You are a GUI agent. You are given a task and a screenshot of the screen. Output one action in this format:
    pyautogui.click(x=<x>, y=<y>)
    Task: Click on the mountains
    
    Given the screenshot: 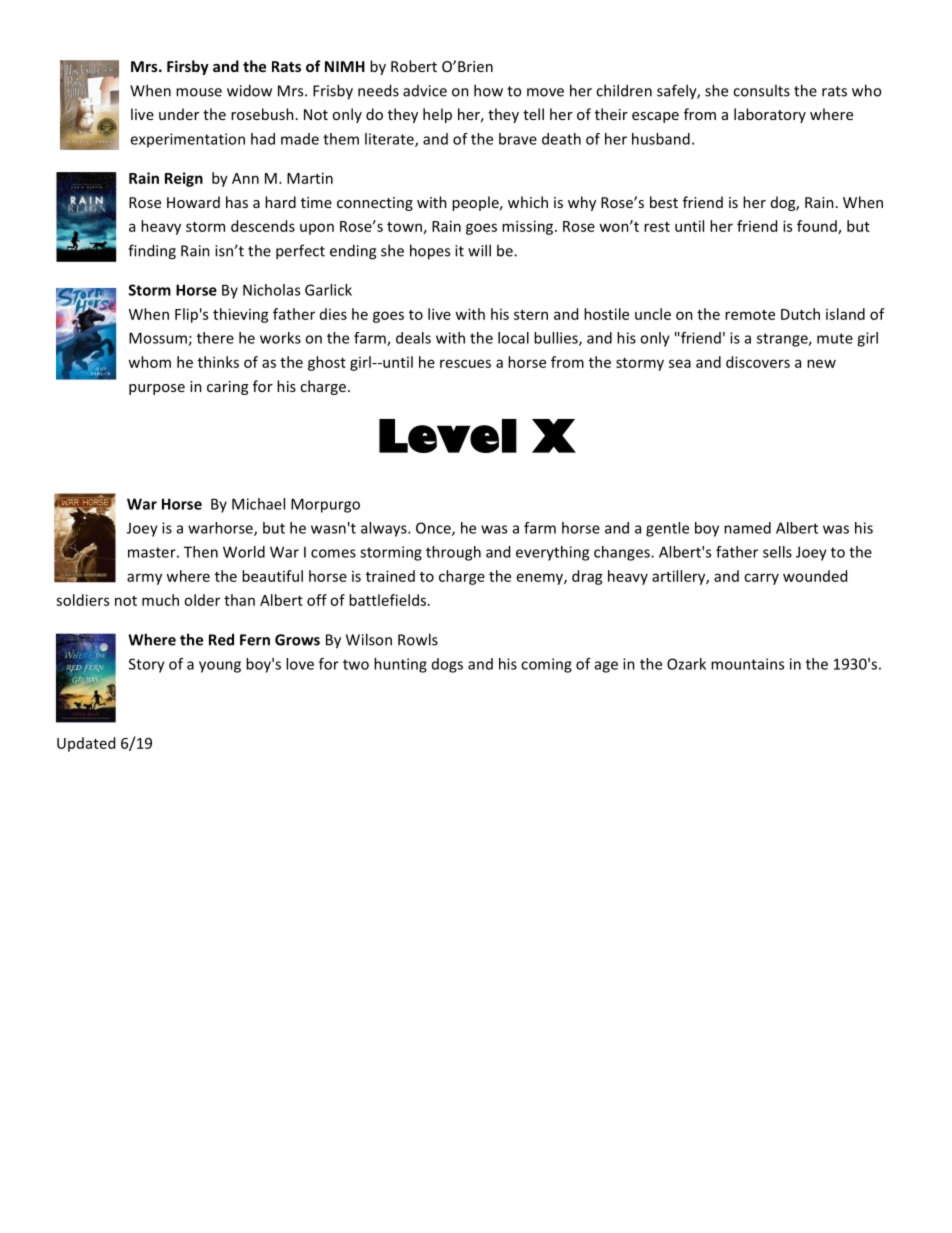 What is the action you would take?
    pyautogui.click(x=747, y=664)
